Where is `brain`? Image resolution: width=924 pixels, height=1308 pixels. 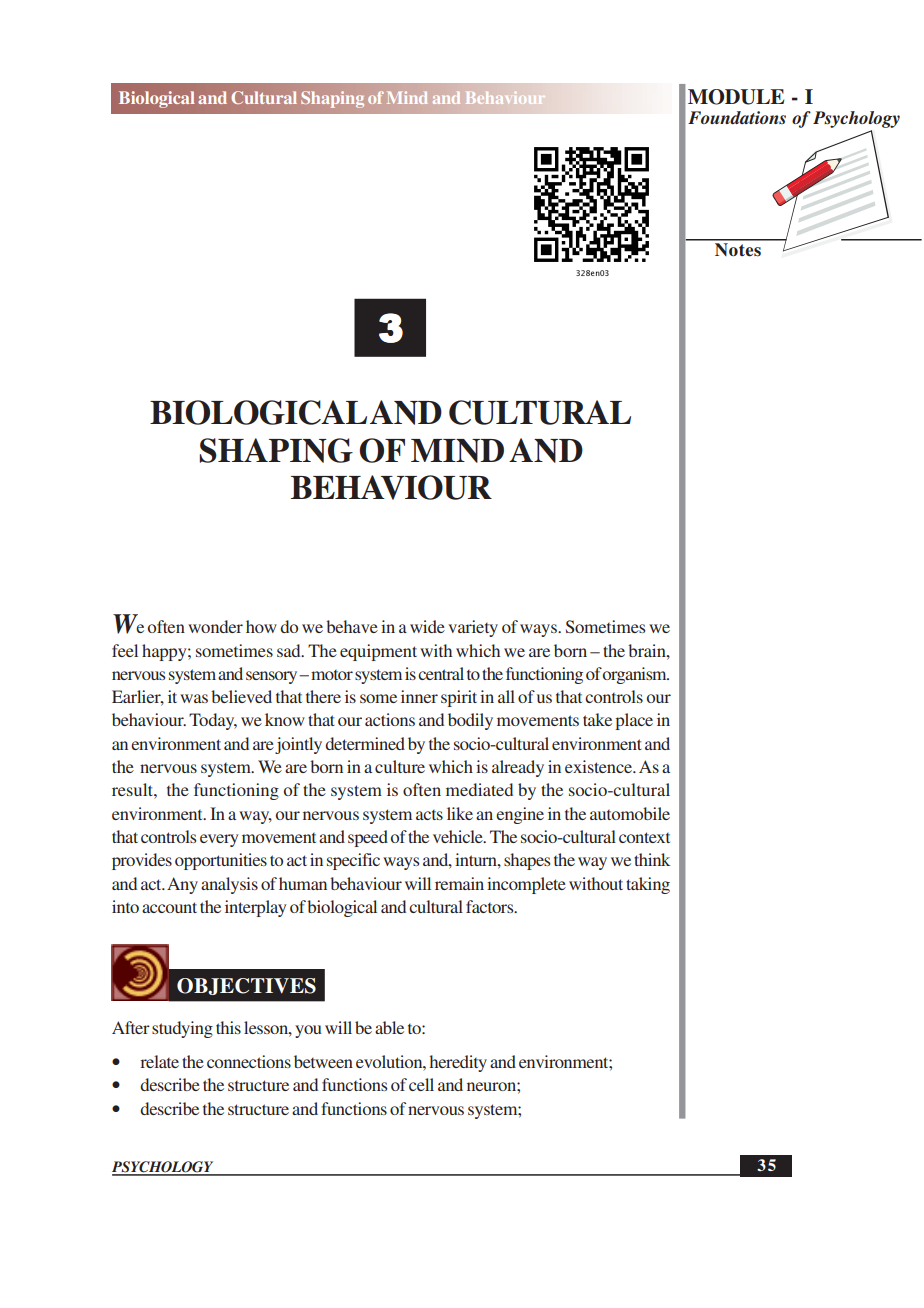 brain is located at coordinates (648, 650).
